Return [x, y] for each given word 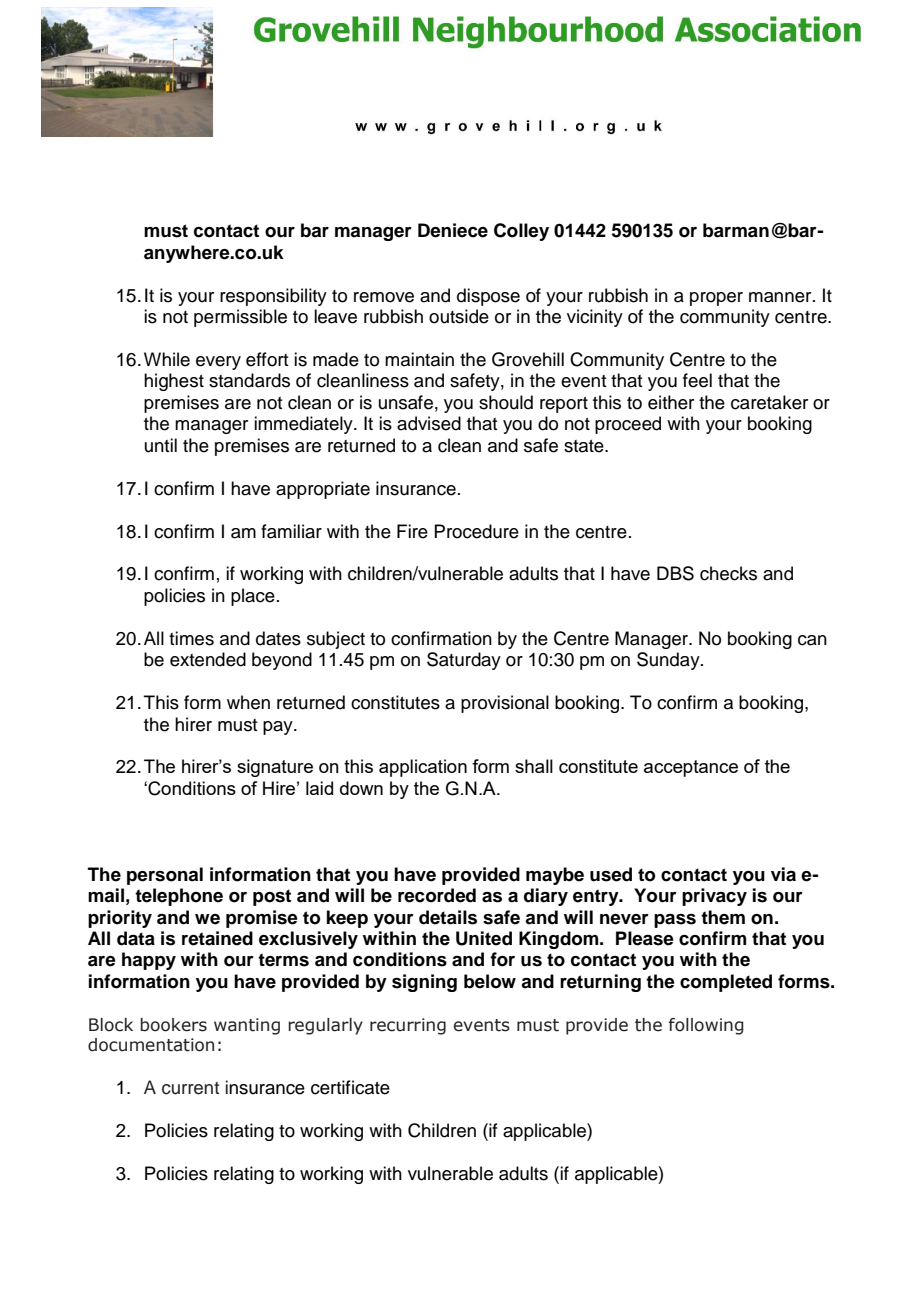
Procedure [476, 531]
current [190, 1088]
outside [459, 316]
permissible [240, 318]
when [248, 702]
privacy [714, 897]
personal [165, 876]
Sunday [669, 661]
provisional [505, 704]
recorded [437, 895]
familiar [291, 531]
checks [728, 573]
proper [716, 299]
